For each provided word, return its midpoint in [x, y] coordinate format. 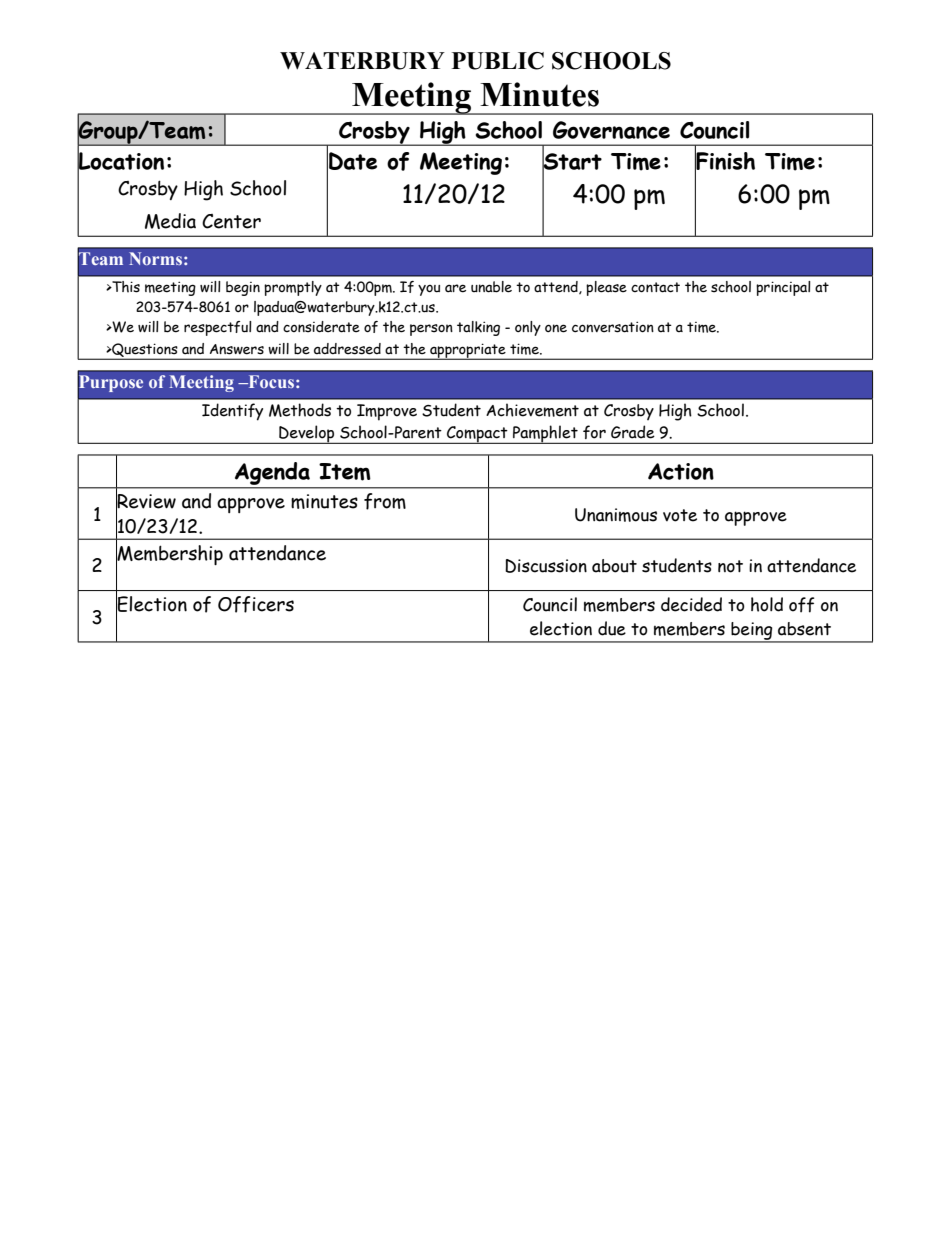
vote [680, 515]
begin [243, 288]
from [385, 501]
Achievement [532, 410]
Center [231, 221]
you [429, 290]
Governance [611, 130]
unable [491, 287]
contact [655, 287]
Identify [232, 412]
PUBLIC [498, 61]
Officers [256, 604]
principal [783, 288]
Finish [725, 160]
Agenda [272, 473]
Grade [633, 432]
